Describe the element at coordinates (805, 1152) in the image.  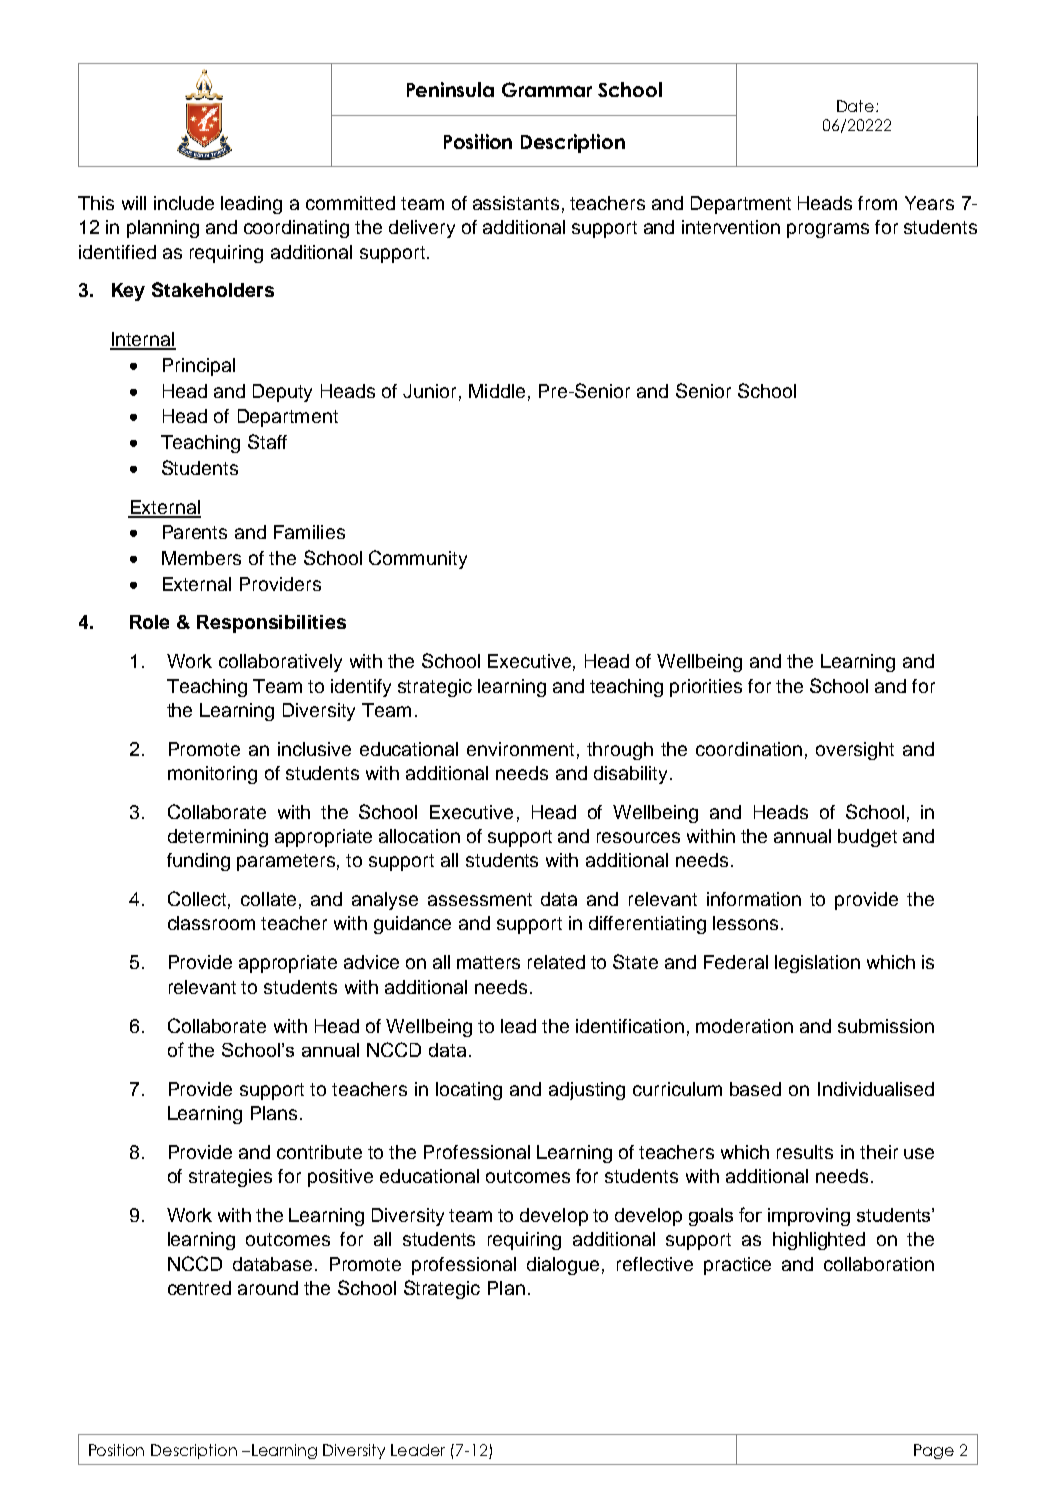
I see `results` at that location.
